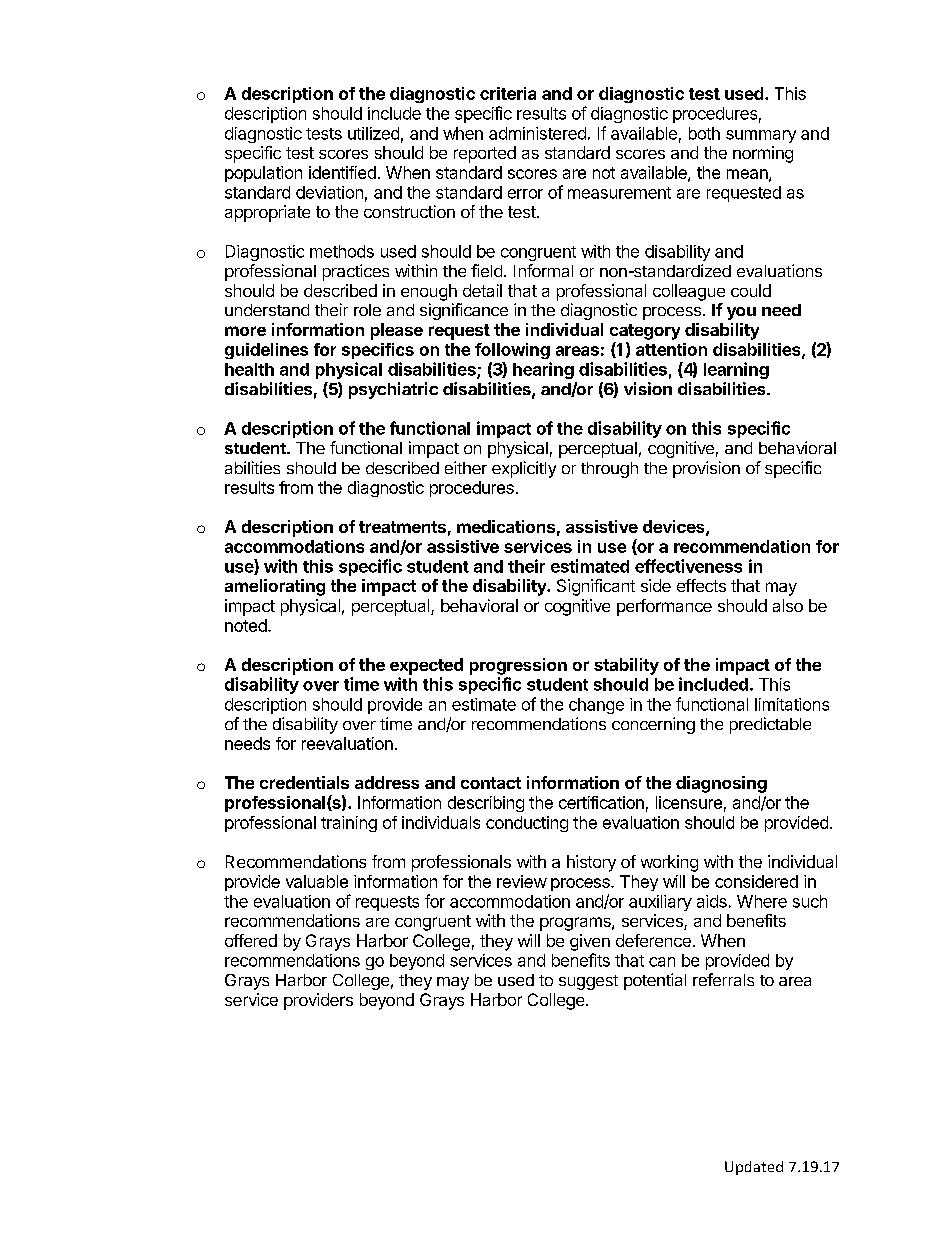 The width and height of the document is (952, 1233). Describe the element at coordinates (688, 566) in the document. I see `effectiveness` at that location.
